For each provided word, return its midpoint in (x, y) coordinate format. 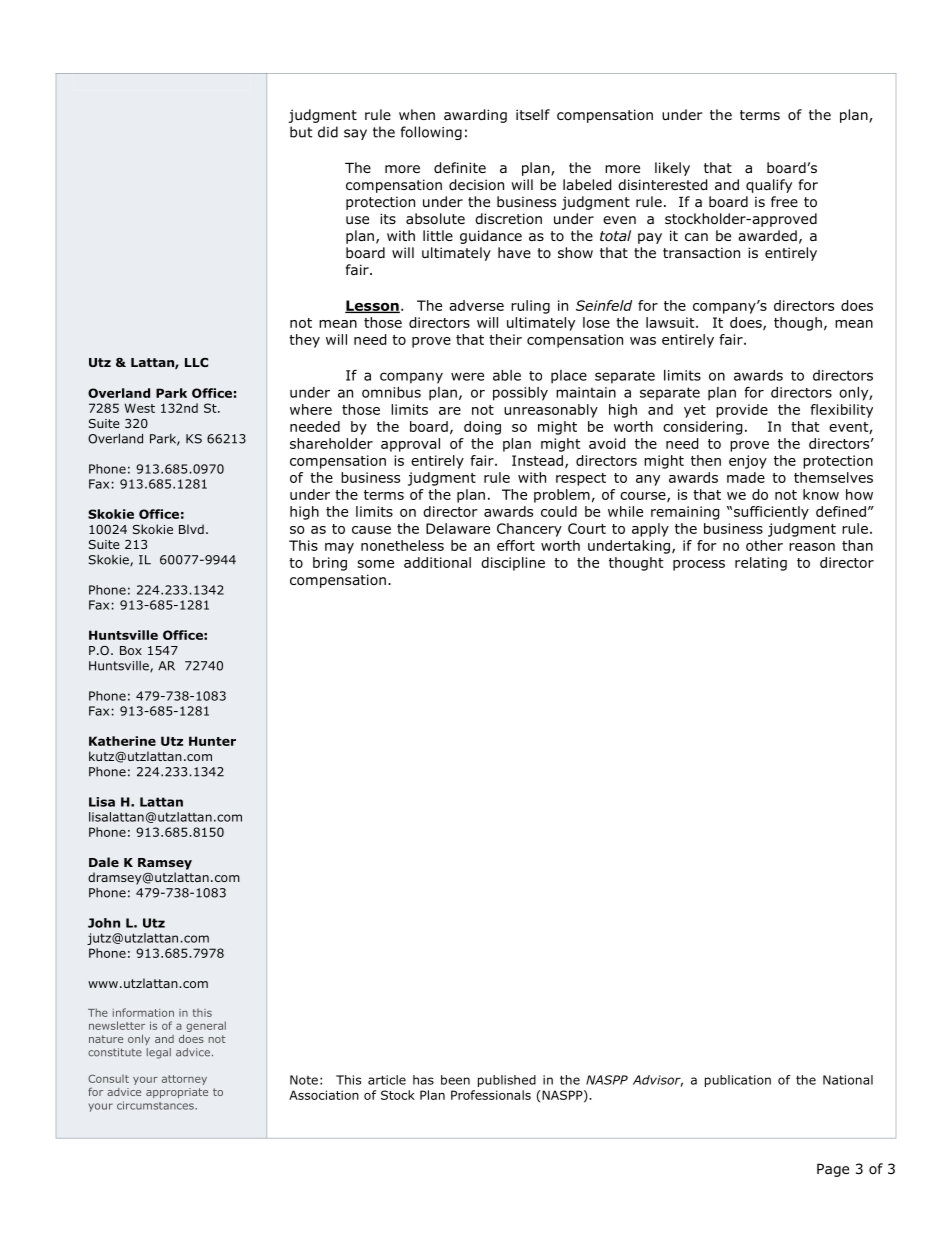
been (455, 1080)
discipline (513, 564)
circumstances (156, 1105)
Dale (104, 862)
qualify (769, 186)
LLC (196, 362)
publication (738, 1081)
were (467, 376)
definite (460, 168)
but (301, 132)
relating (761, 564)
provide (742, 411)
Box (131, 650)
